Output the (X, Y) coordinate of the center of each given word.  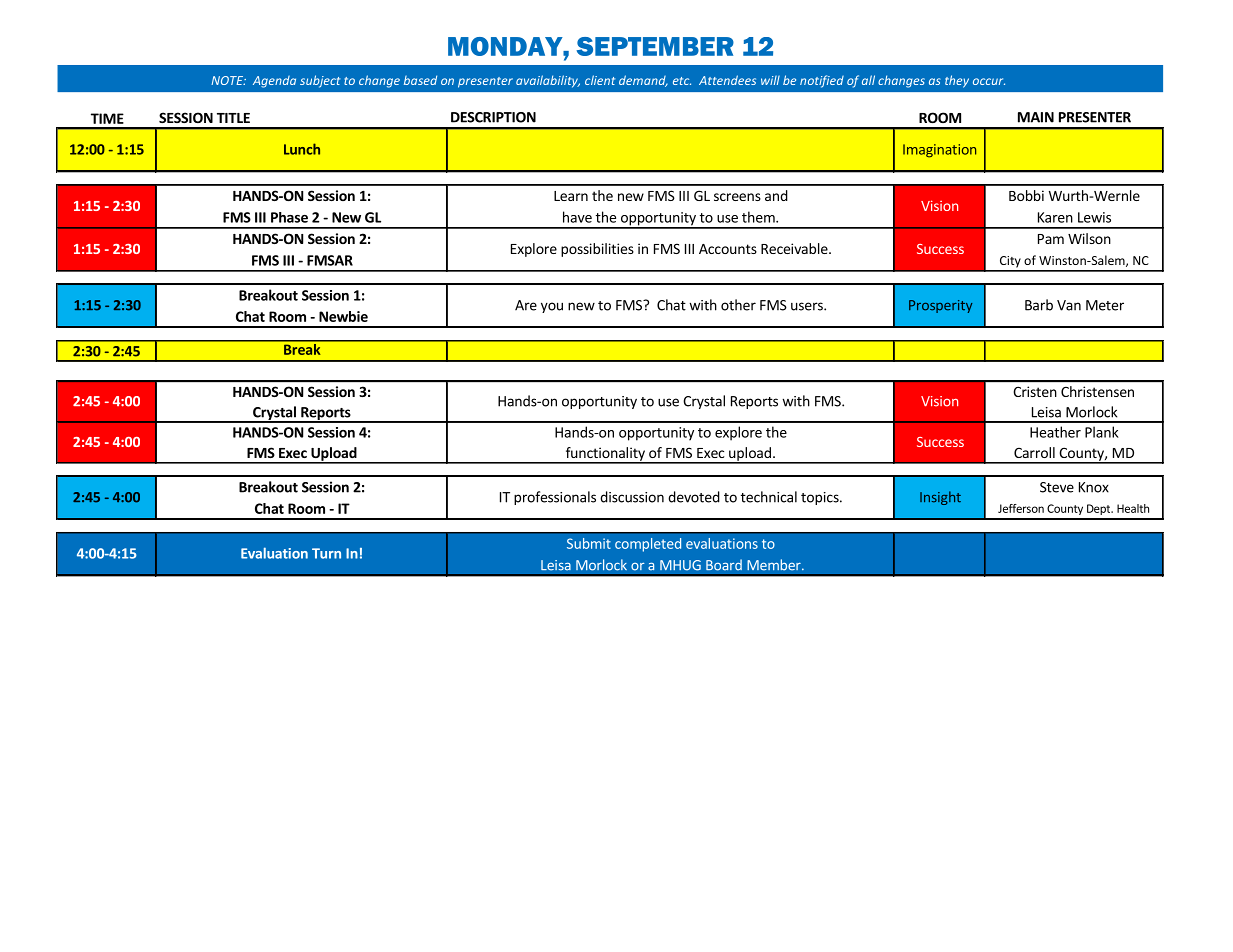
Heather (1055, 432)
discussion (632, 497)
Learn (571, 196)
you (552, 307)
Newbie (343, 316)
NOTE (228, 80)
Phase (289, 217)
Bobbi (1026, 195)
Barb (1039, 305)
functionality (605, 455)
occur (989, 81)
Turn (326, 553)
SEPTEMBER (655, 46)
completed (648, 545)
